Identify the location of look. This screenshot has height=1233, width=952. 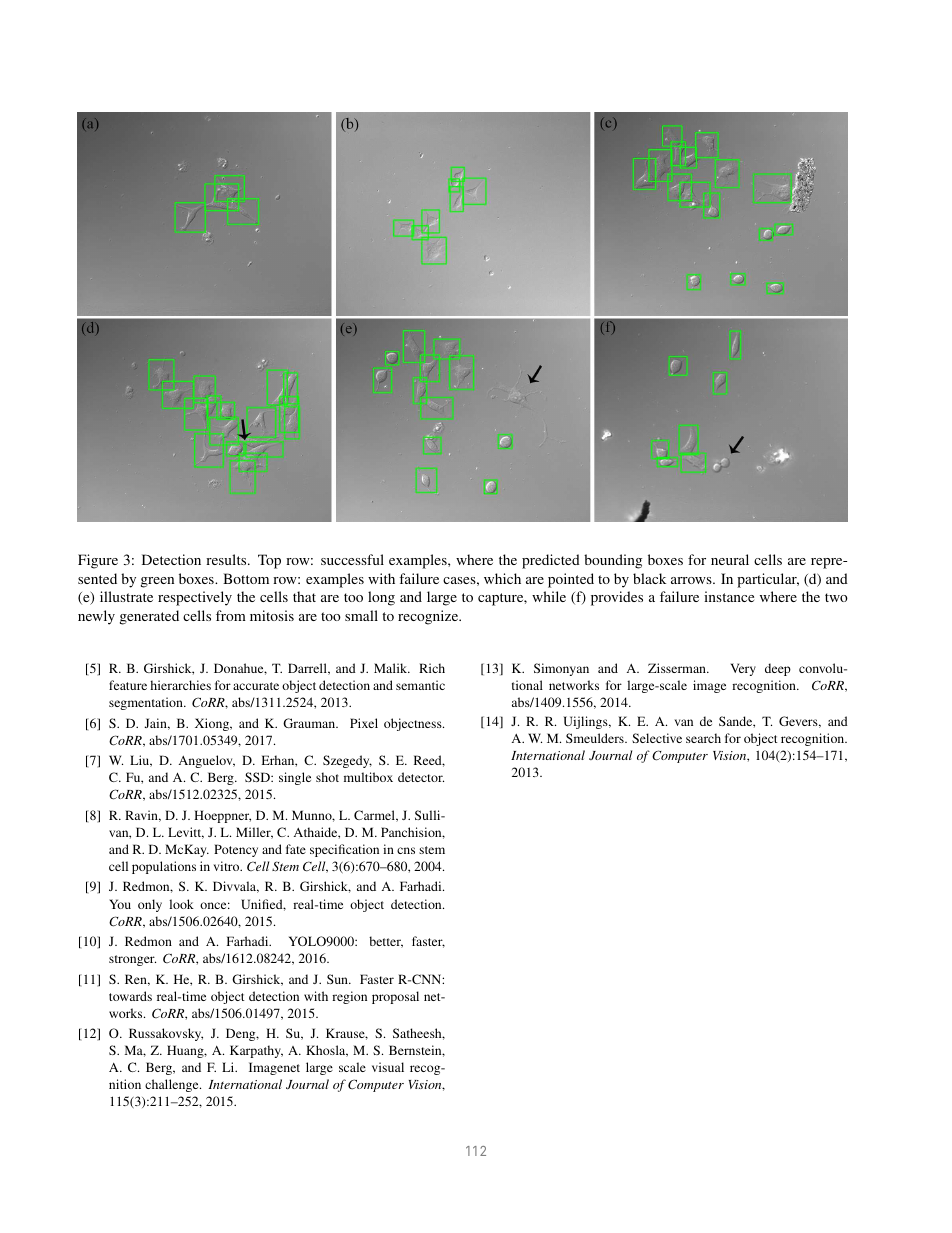
(181, 904).
